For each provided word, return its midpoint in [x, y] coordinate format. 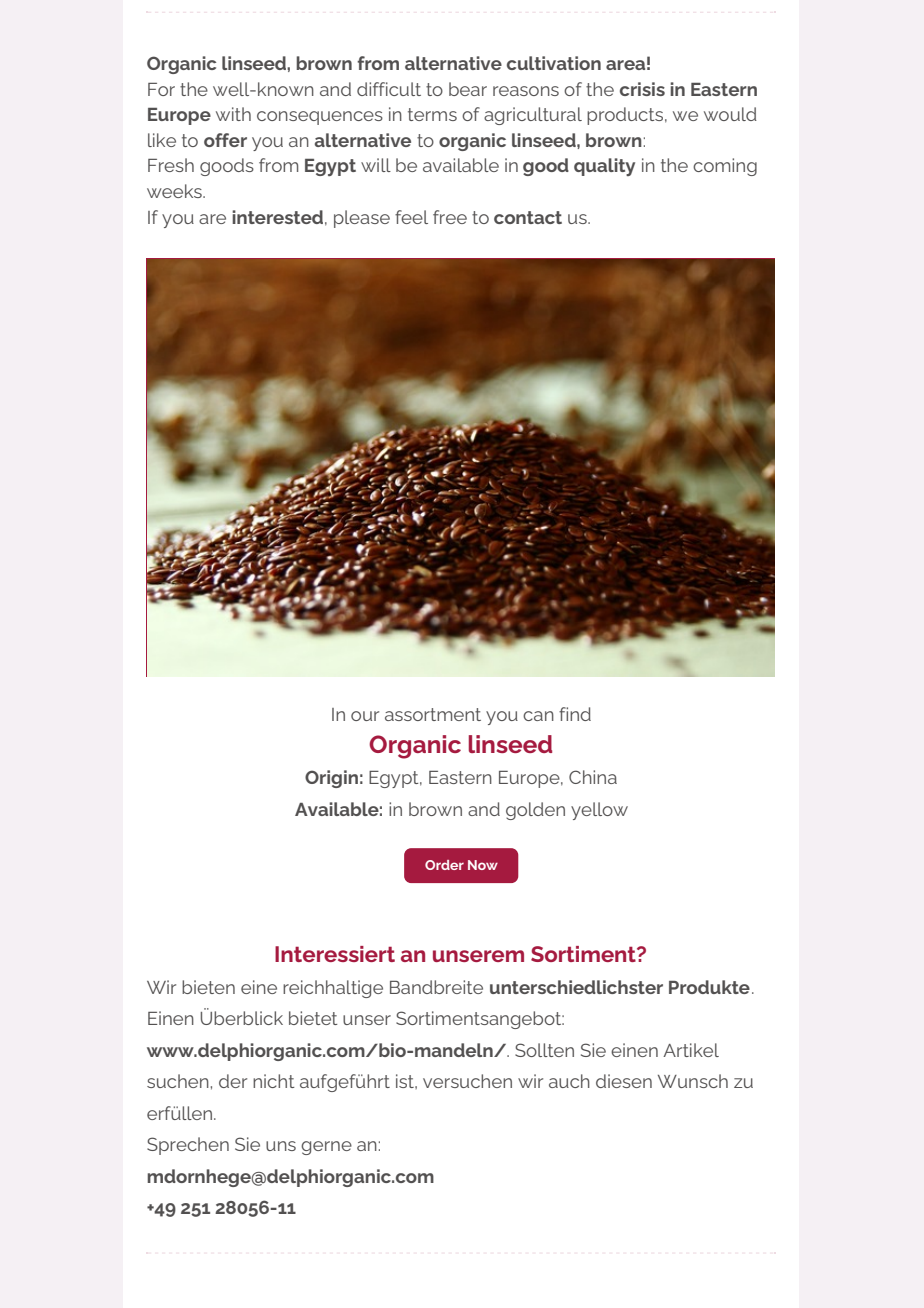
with [233, 114]
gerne [326, 1148]
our [365, 716]
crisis [642, 89]
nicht [274, 1081]
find [575, 714]
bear [468, 89]
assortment [433, 714]
